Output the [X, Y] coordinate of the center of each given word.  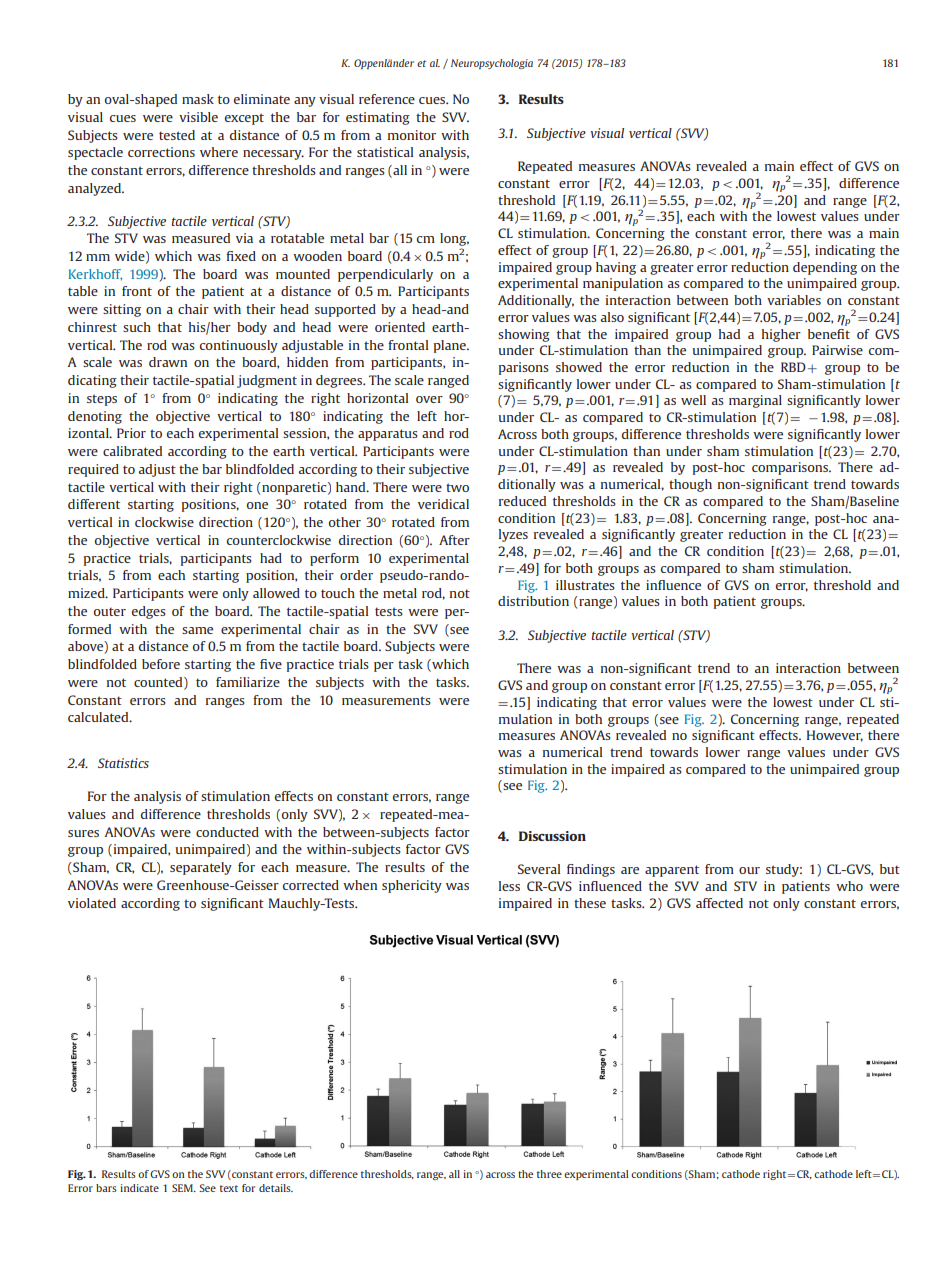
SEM [183, 1188]
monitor [412, 135]
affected [719, 903]
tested [177, 135]
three [549, 1174]
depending [825, 268]
